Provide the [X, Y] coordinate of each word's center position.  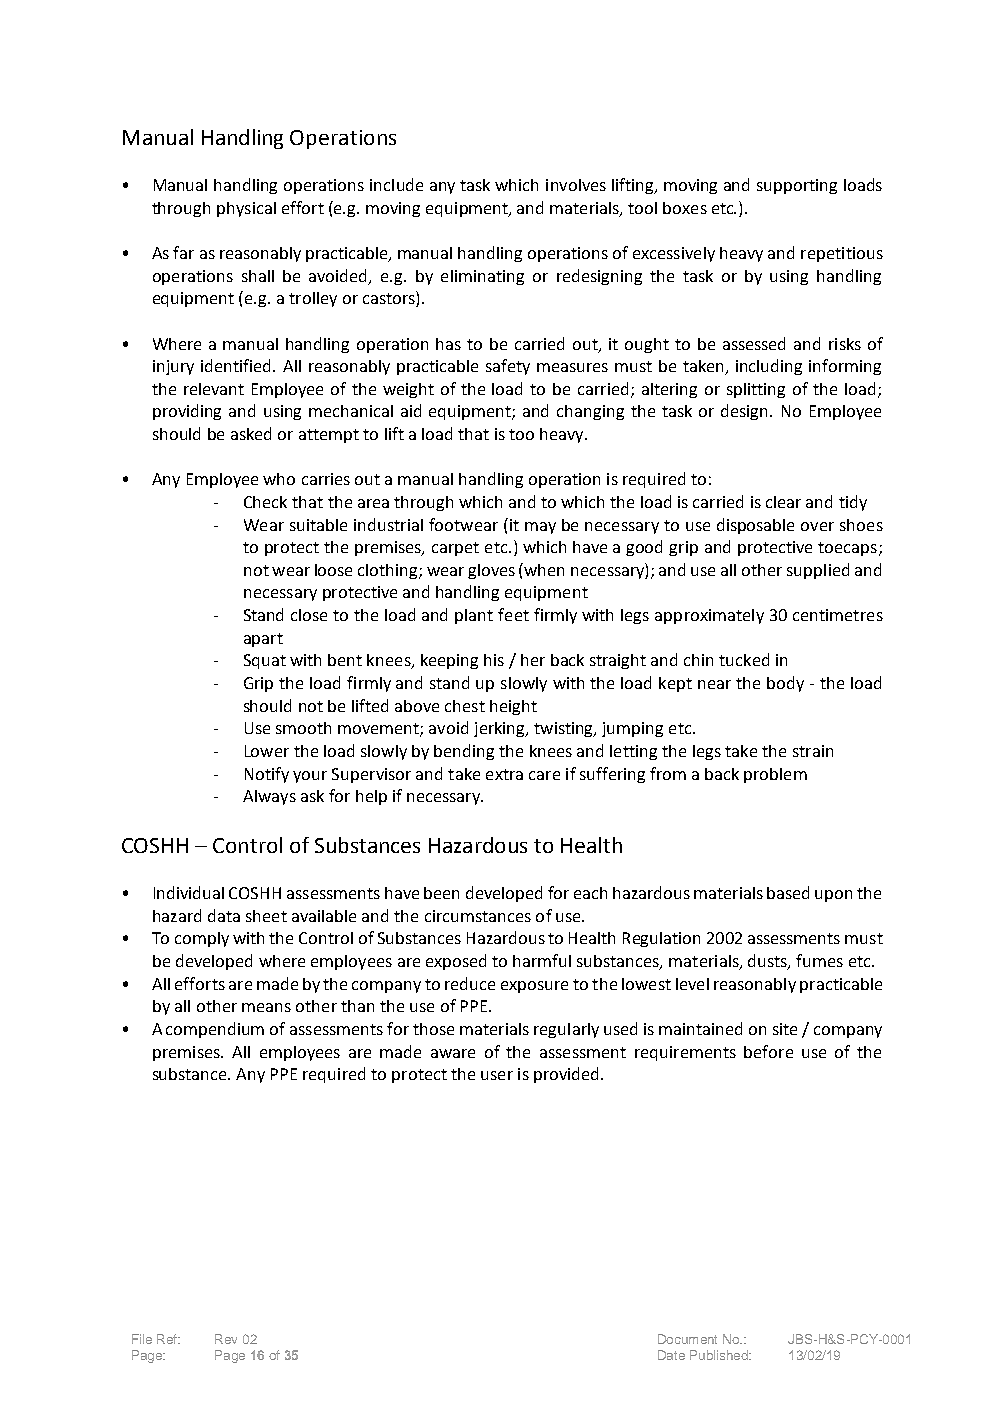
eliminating [482, 277]
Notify [267, 775]
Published [720, 1355]
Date [671, 1355]
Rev [226, 1339]
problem [775, 775]
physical [246, 209]
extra [504, 774]
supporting [797, 186]
